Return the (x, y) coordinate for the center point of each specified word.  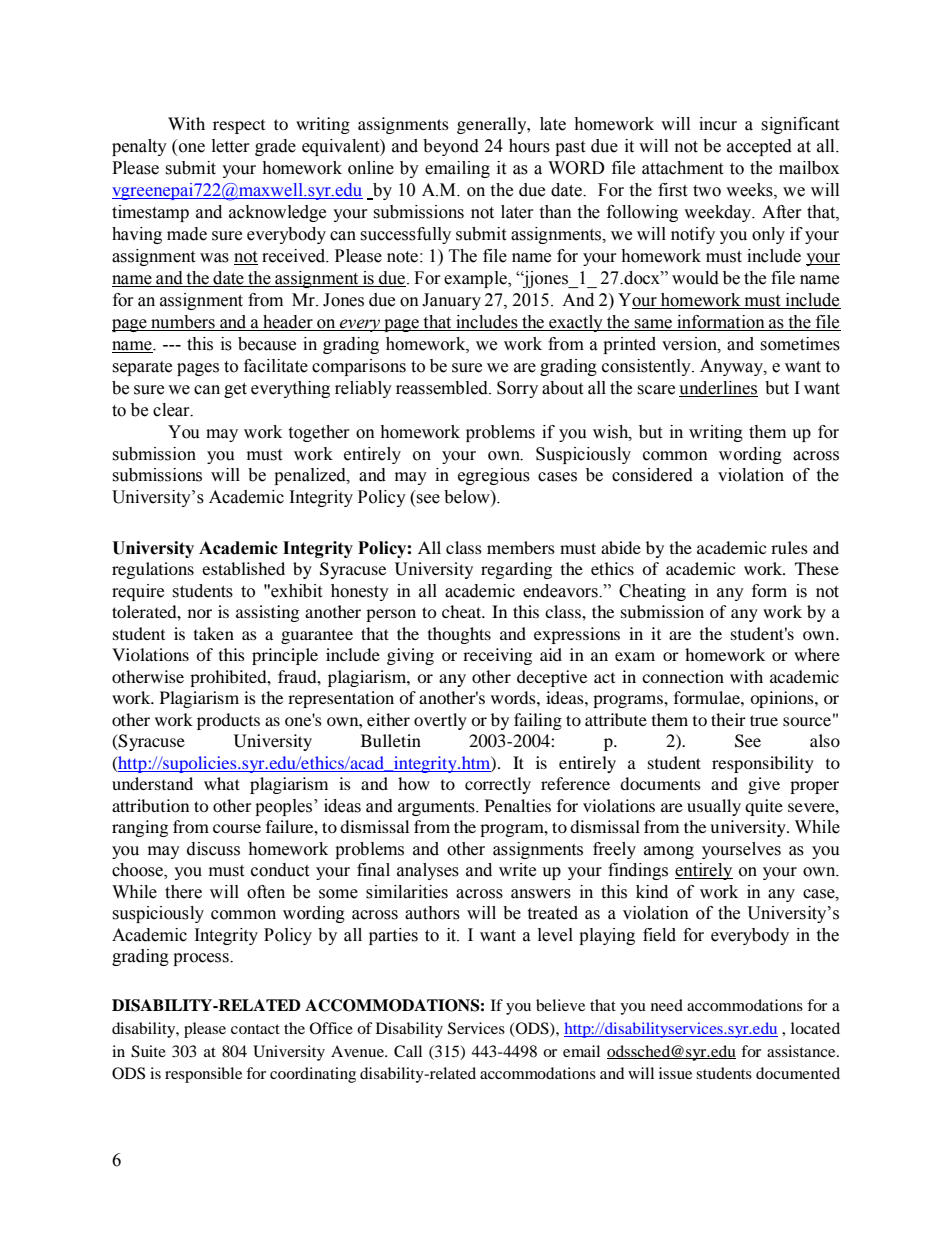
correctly (498, 785)
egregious (494, 476)
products (228, 721)
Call (408, 1051)
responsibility (763, 764)
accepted (759, 147)
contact (255, 1029)
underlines (718, 389)
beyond (451, 147)
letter (231, 146)
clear (172, 410)
